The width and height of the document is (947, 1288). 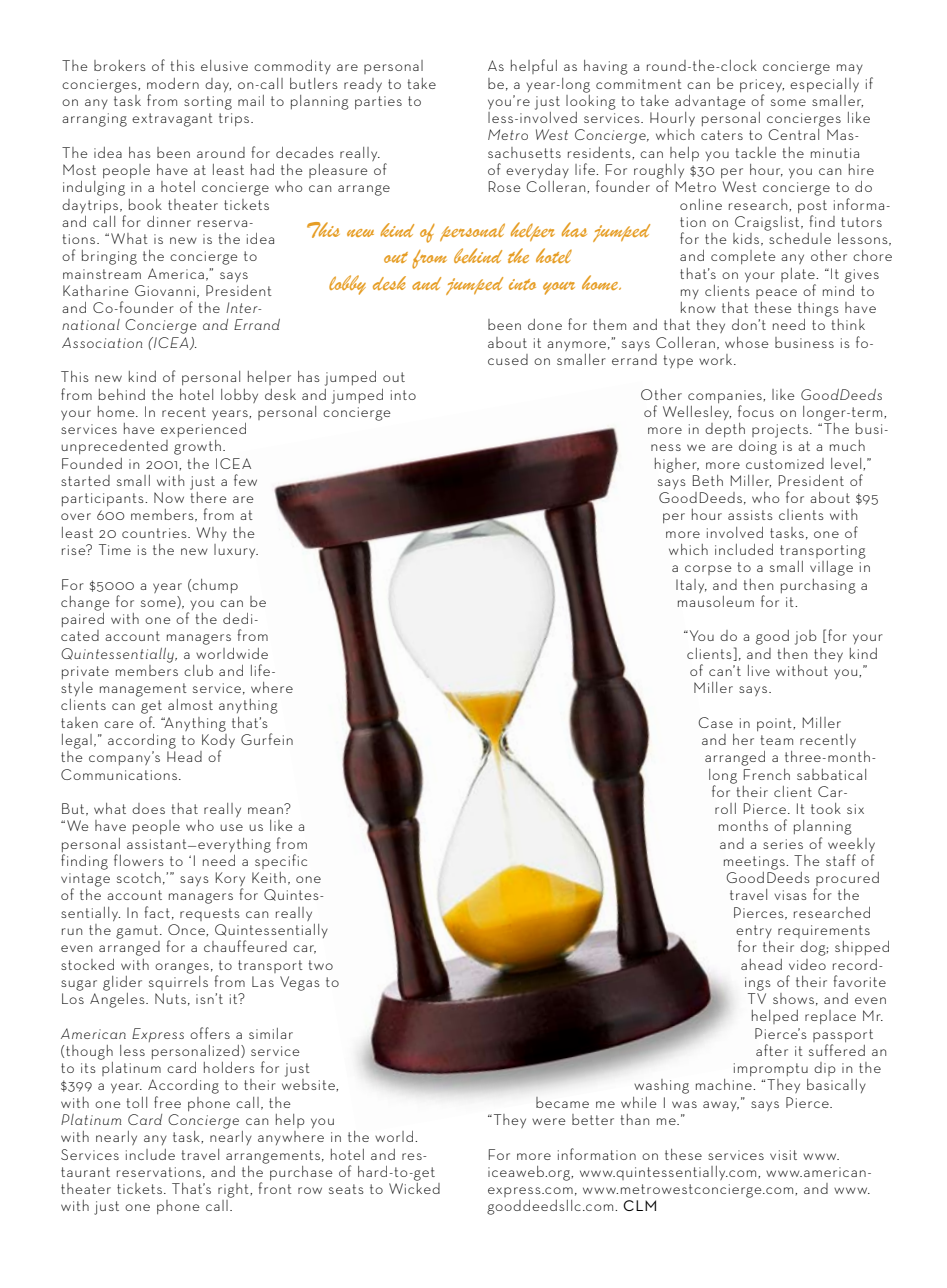 What do you see at coordinates (234, 1190) in the document?
I see `right` at bounding box center [234, 1190].
